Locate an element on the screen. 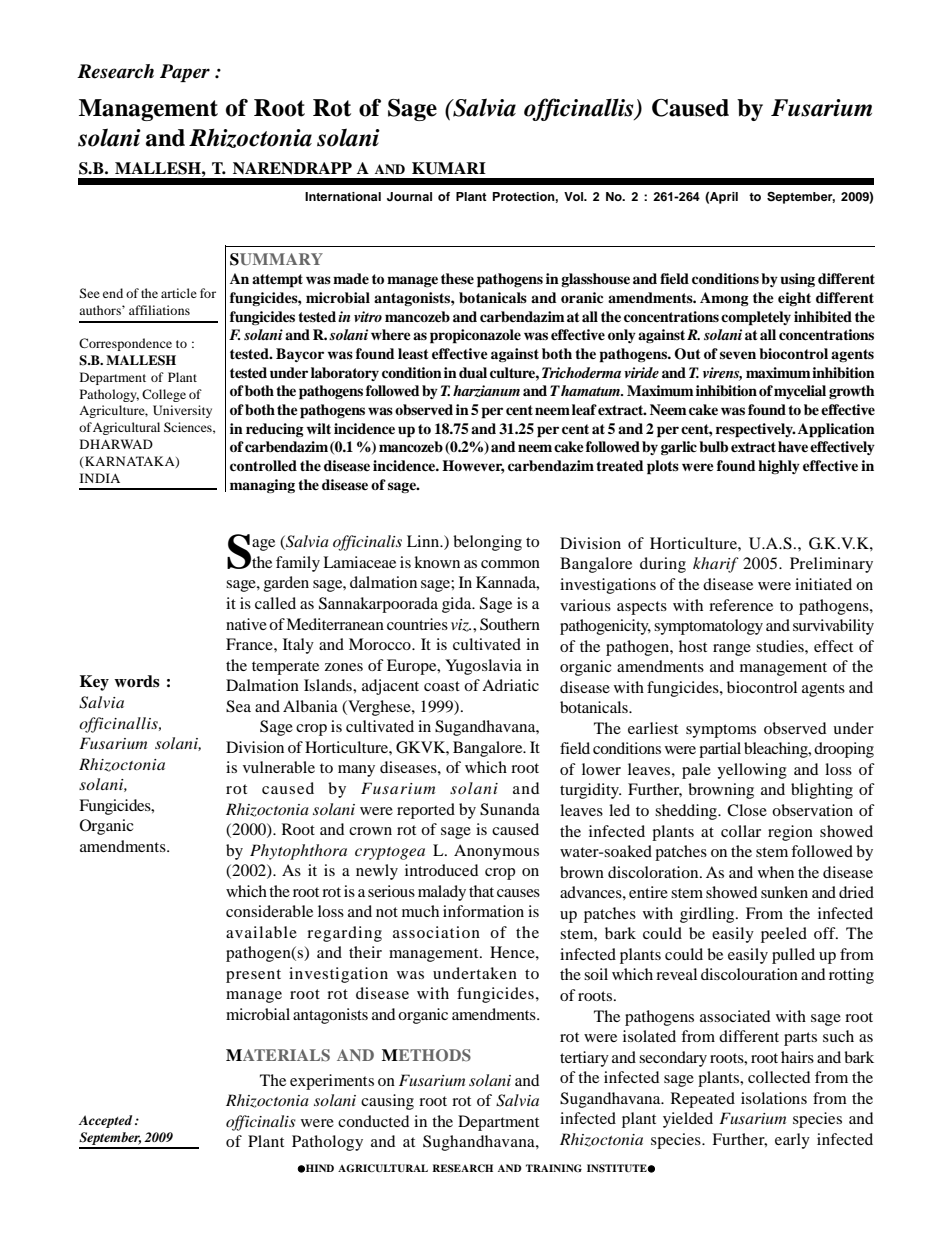  TRAINING is located at coordinates (554, 1168).
